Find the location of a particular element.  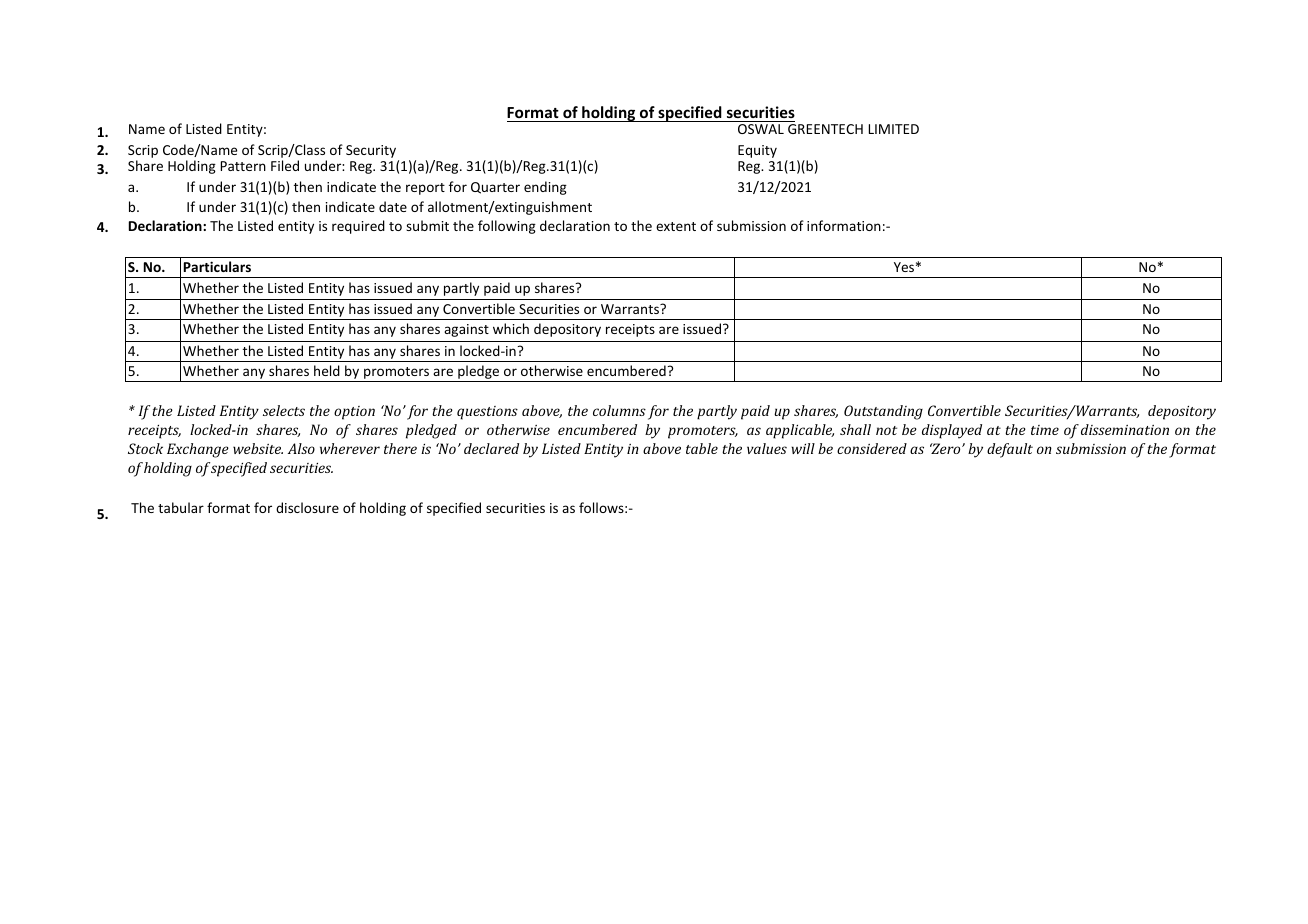

which is located at coordinates (511, 328).
